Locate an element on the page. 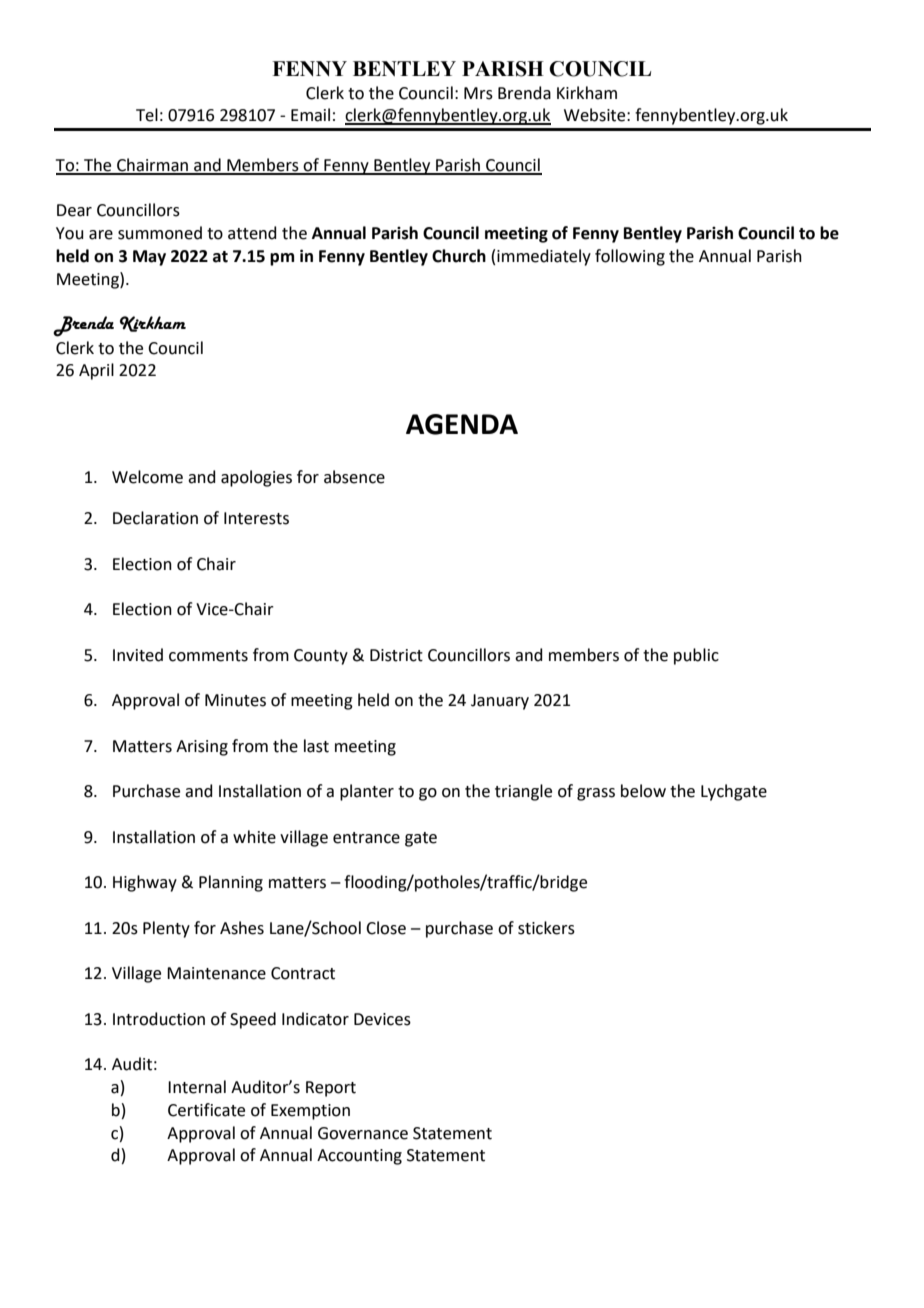 This document has height=1308, width=924. AGENDA is located at coordinates (462, 424).
